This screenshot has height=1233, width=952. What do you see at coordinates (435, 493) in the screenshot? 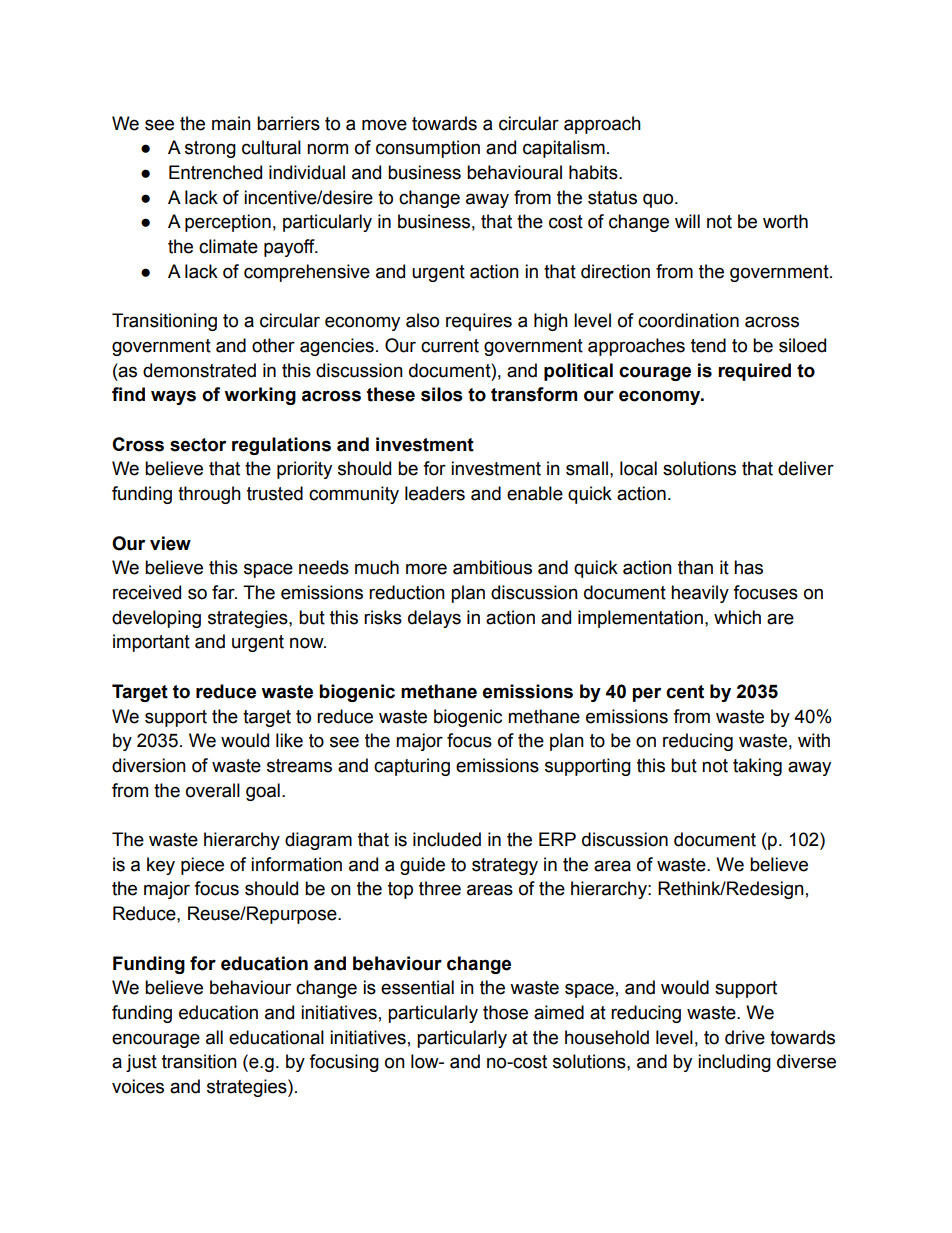
I see `leaders` at bounding box center [435, 493].
